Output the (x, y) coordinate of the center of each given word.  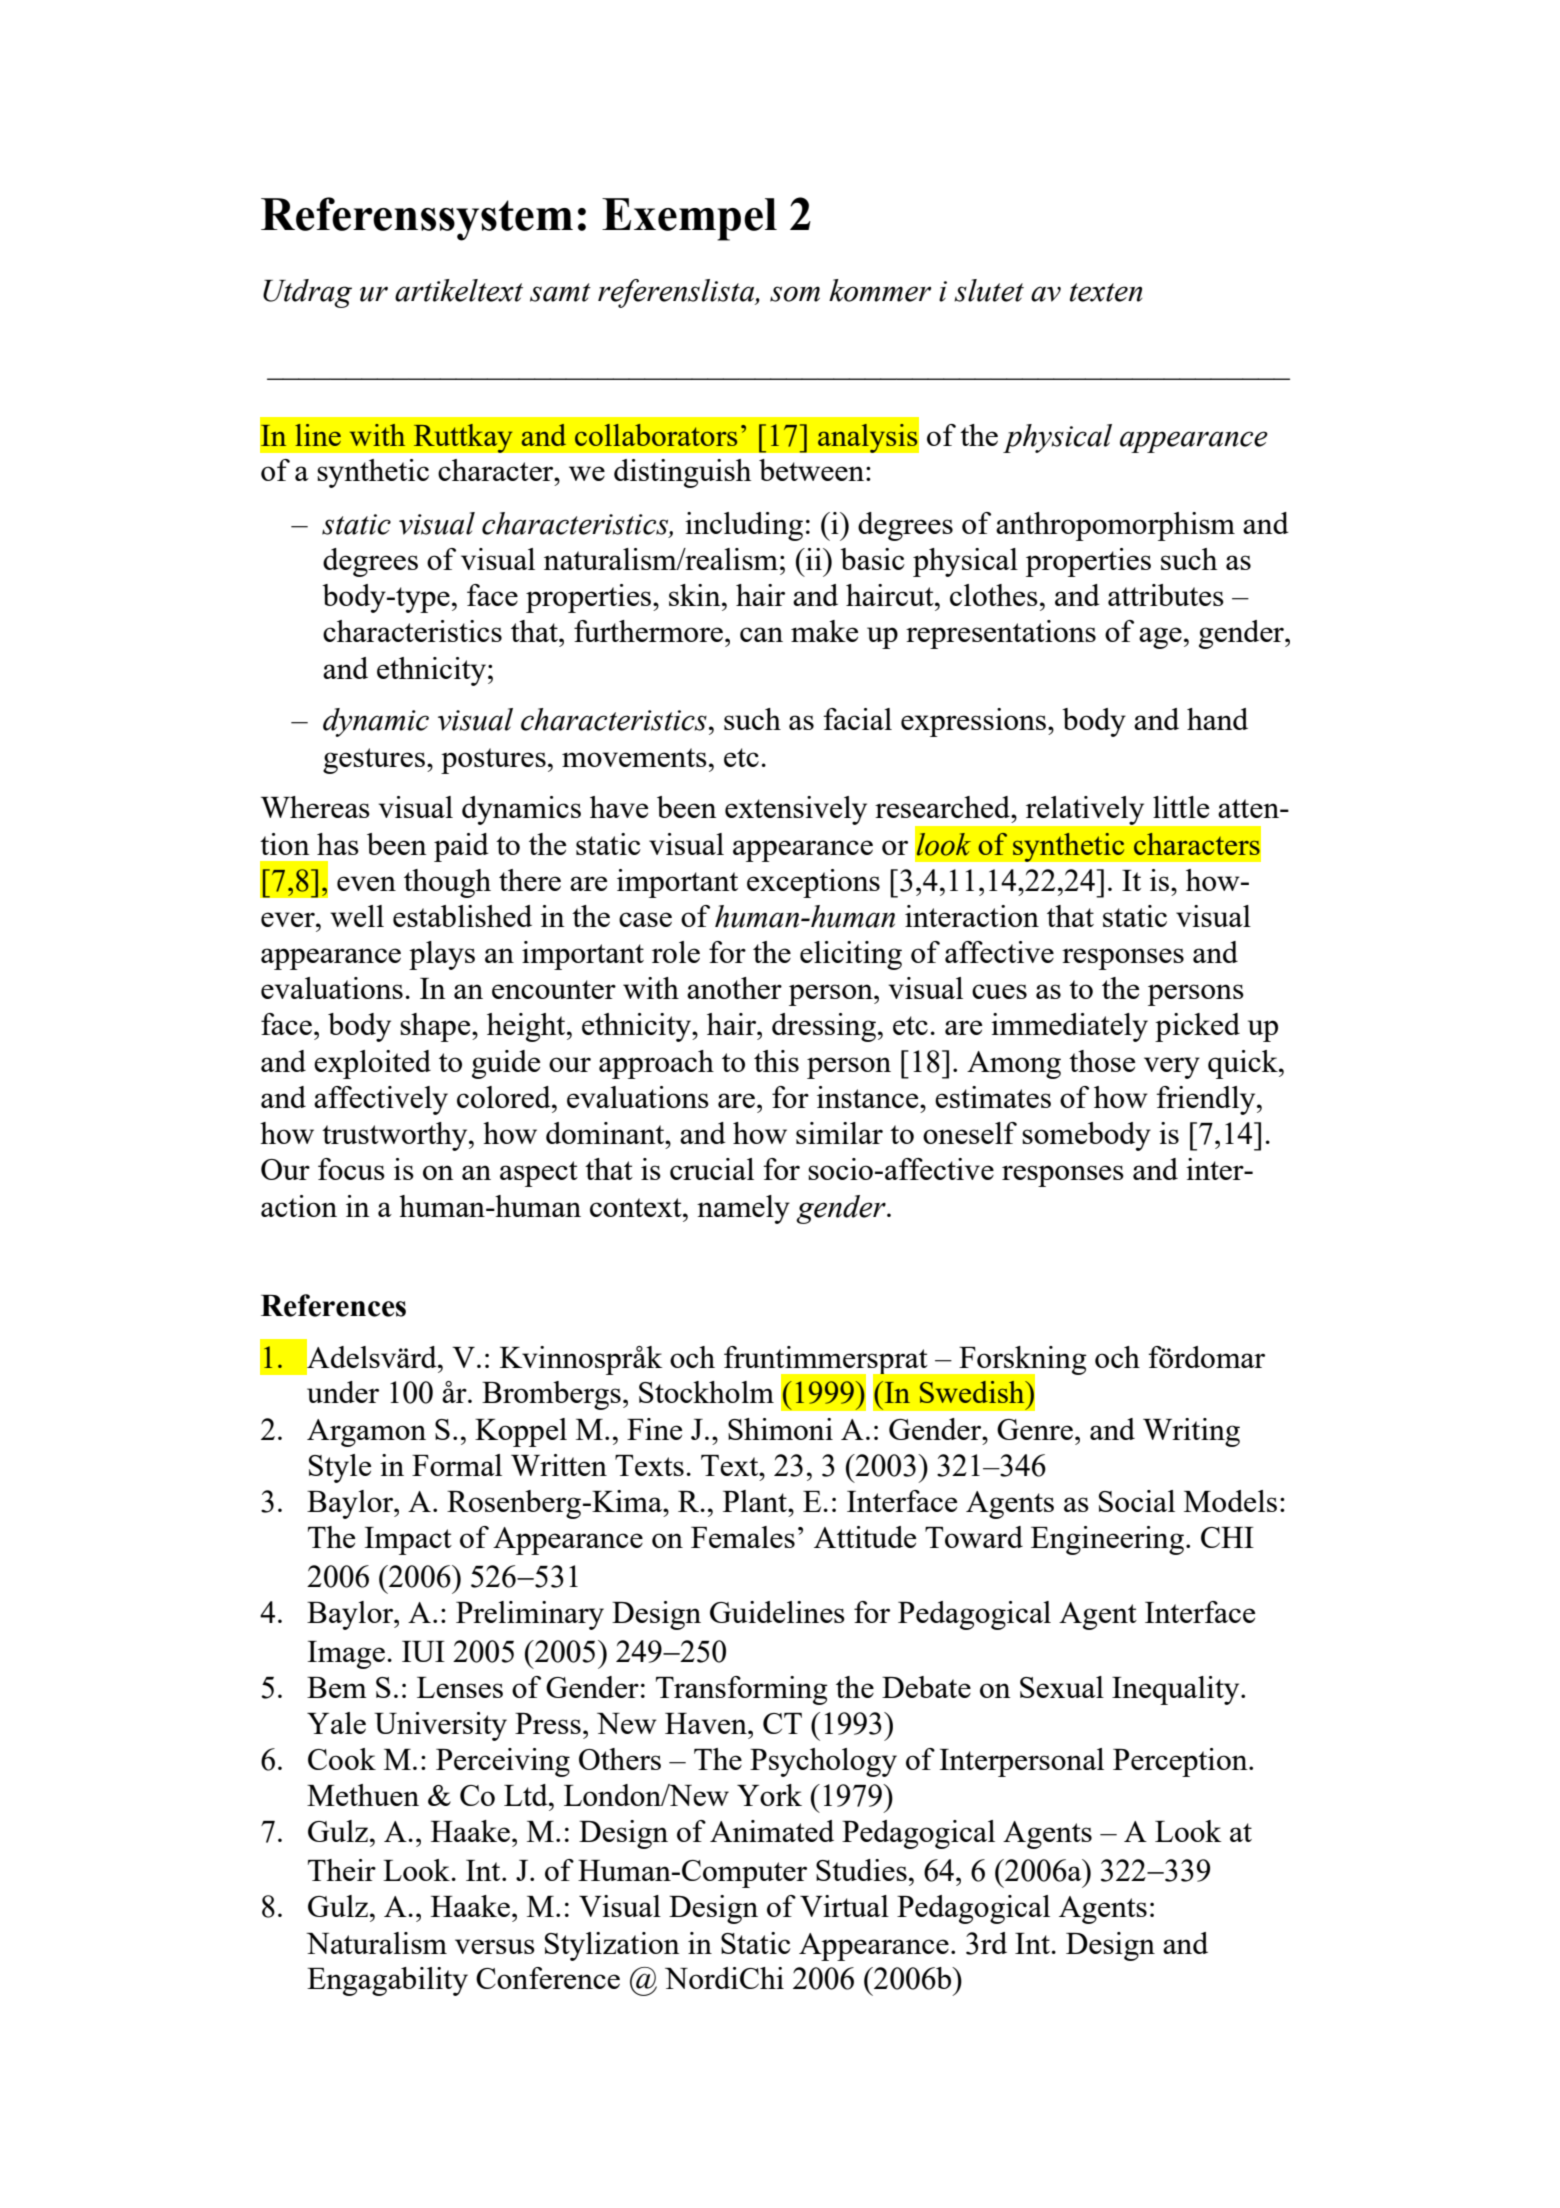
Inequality (1177, 1690)
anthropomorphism (1115, 526)
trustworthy (396, 1136)
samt (560, 292)
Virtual (844, 1906)
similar (839, 1133)
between (813, 470)
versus (495, 1946)
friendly (1207, 1100)
